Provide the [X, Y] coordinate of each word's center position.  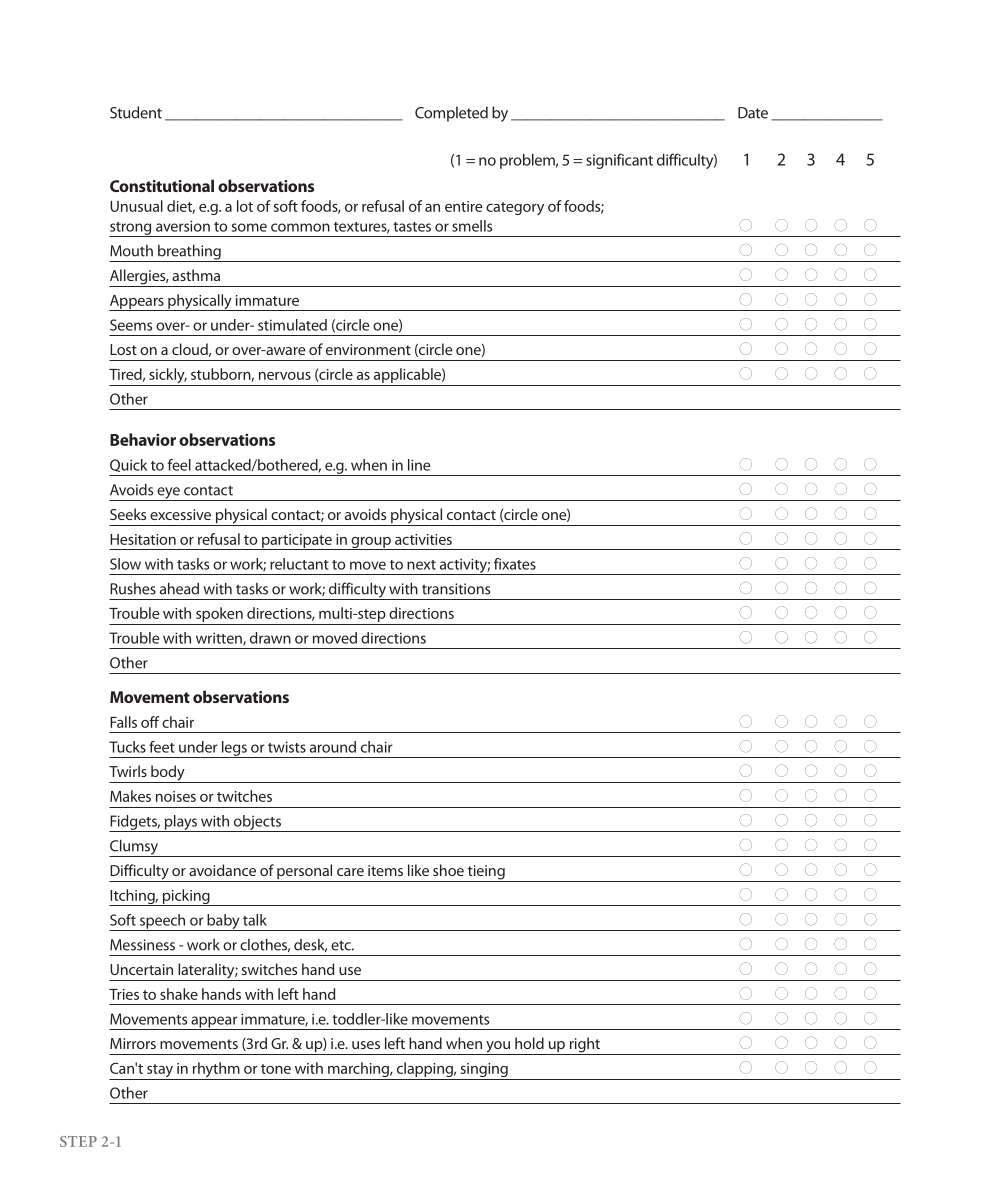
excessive [180, 514]
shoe [448, 870]
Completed [451, 114]
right [584, 1046]
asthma [196, 275]
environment [368, 349]
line [419, 465]
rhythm [216, 1071]
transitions [456, 589]
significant [619, 161]
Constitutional [162, 185]
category [515, 208]
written [220, 639]
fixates [515, 564]
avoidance [222, 870]
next [421, 565]
